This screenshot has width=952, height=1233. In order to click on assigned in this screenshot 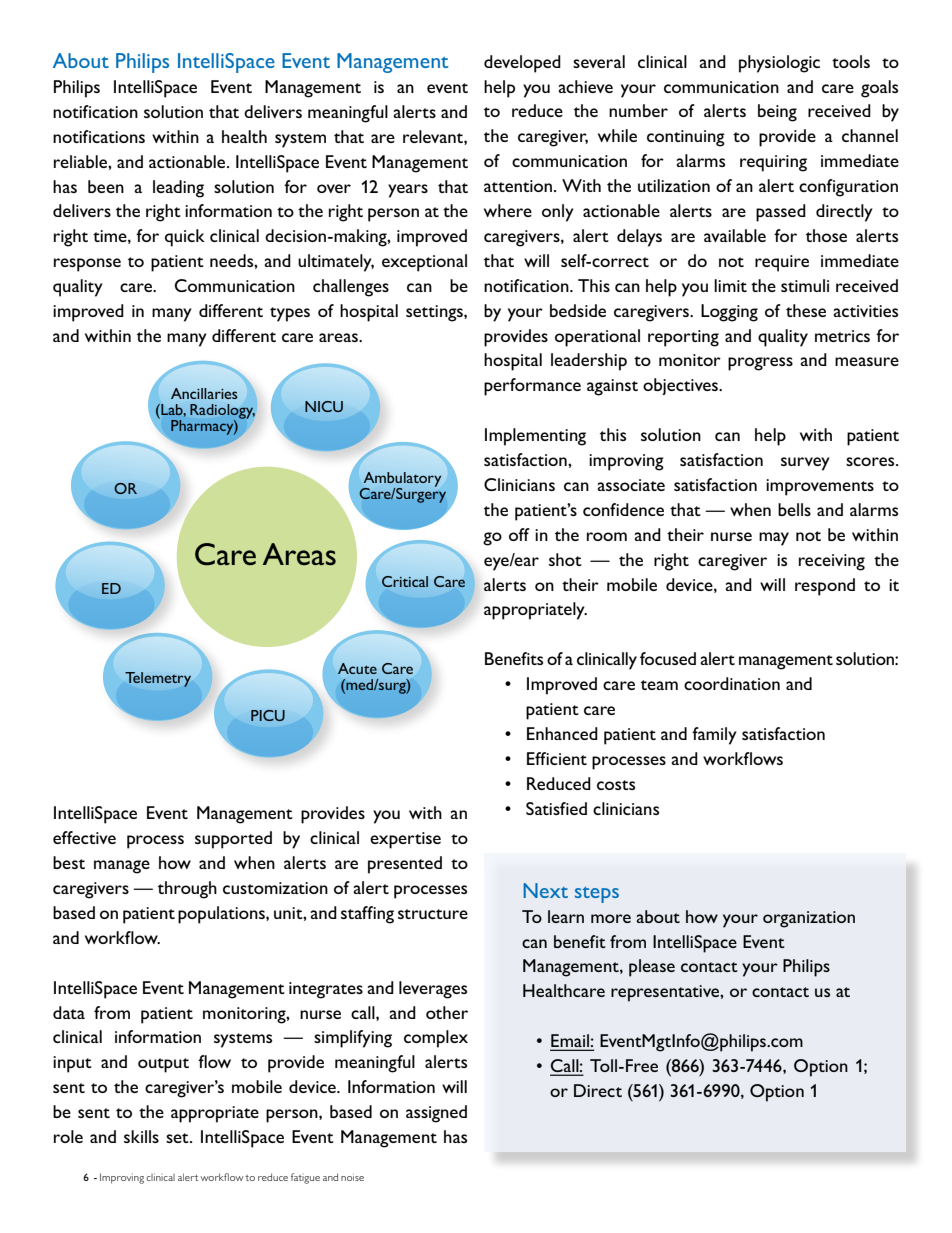, I will do `click(436, 1114)`.
